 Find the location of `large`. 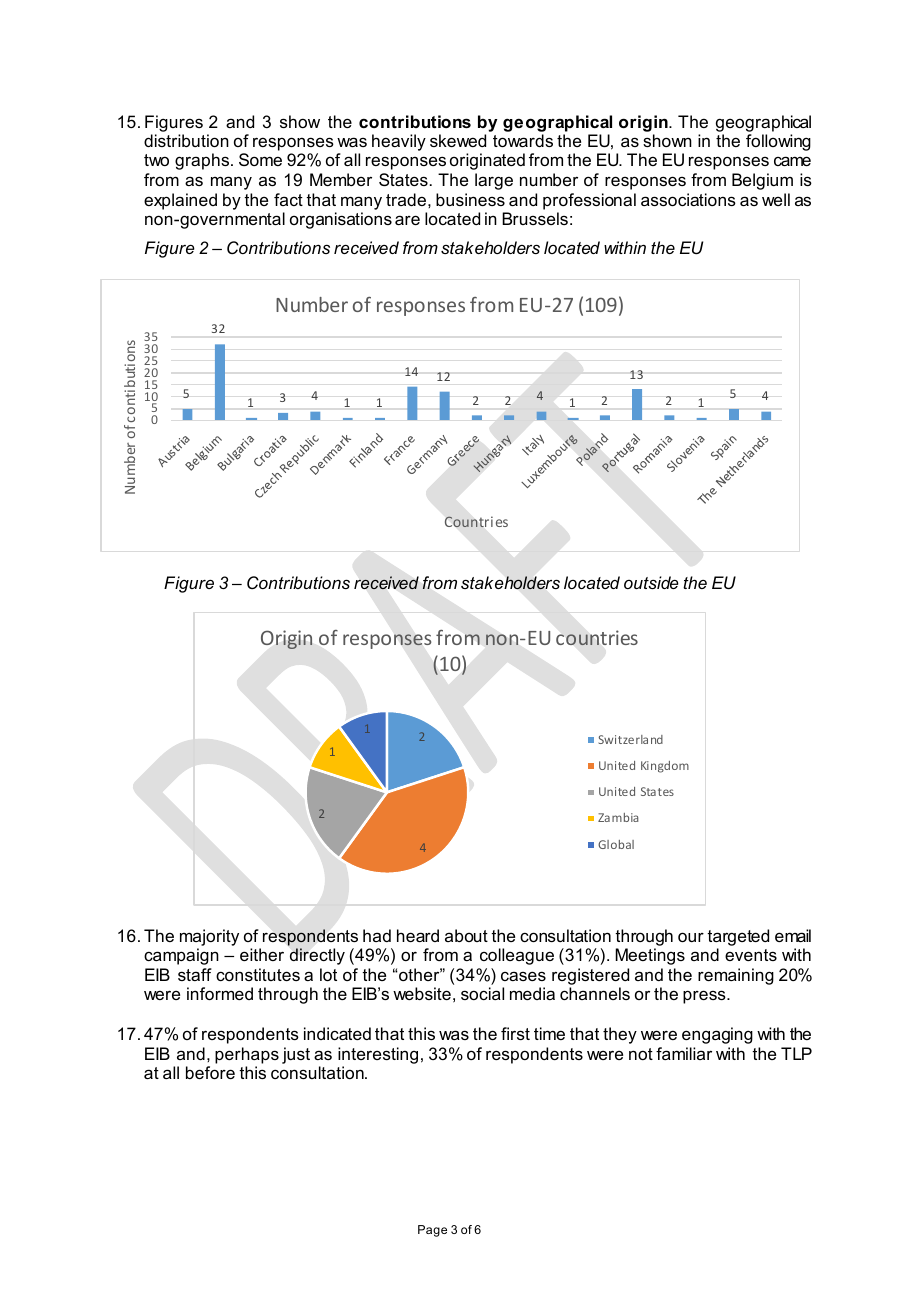

large is located at coordinates (494, 181).
